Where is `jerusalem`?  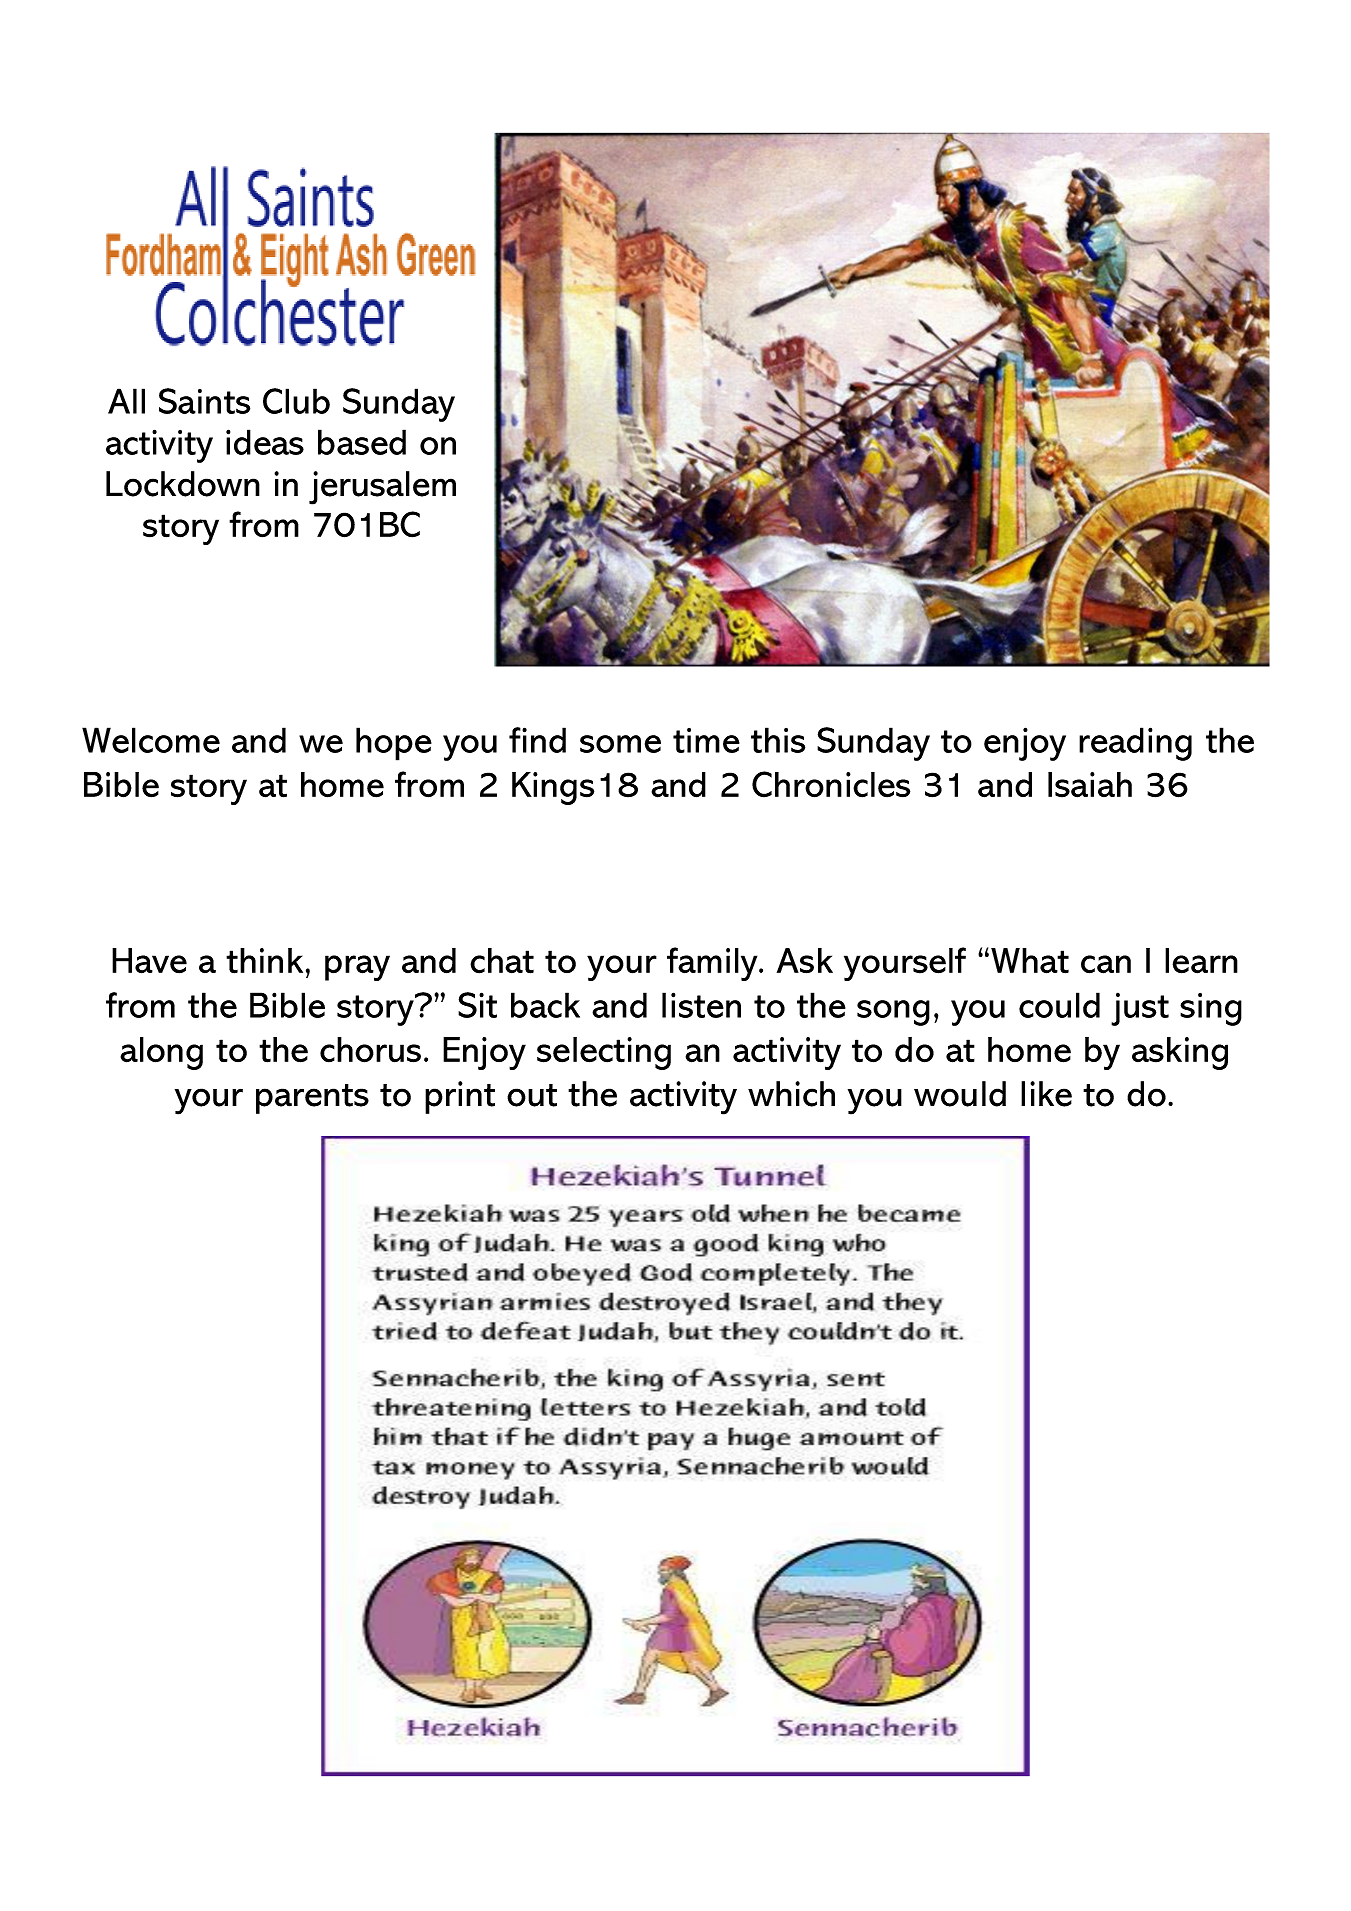
jerusalem is located at coordinates (382, 488).
